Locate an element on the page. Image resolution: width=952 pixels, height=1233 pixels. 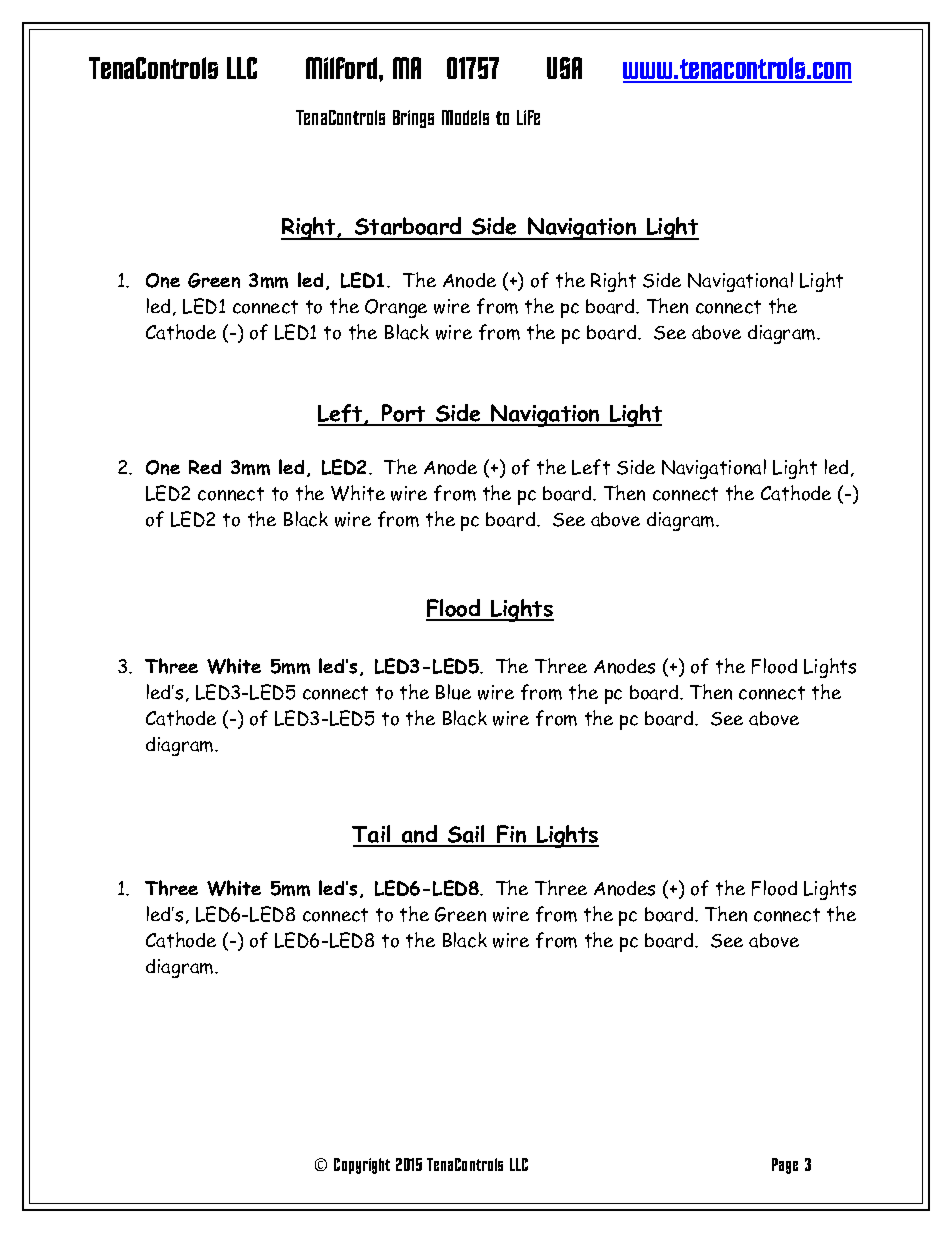
Milford is located at coordinates (341, 68).
